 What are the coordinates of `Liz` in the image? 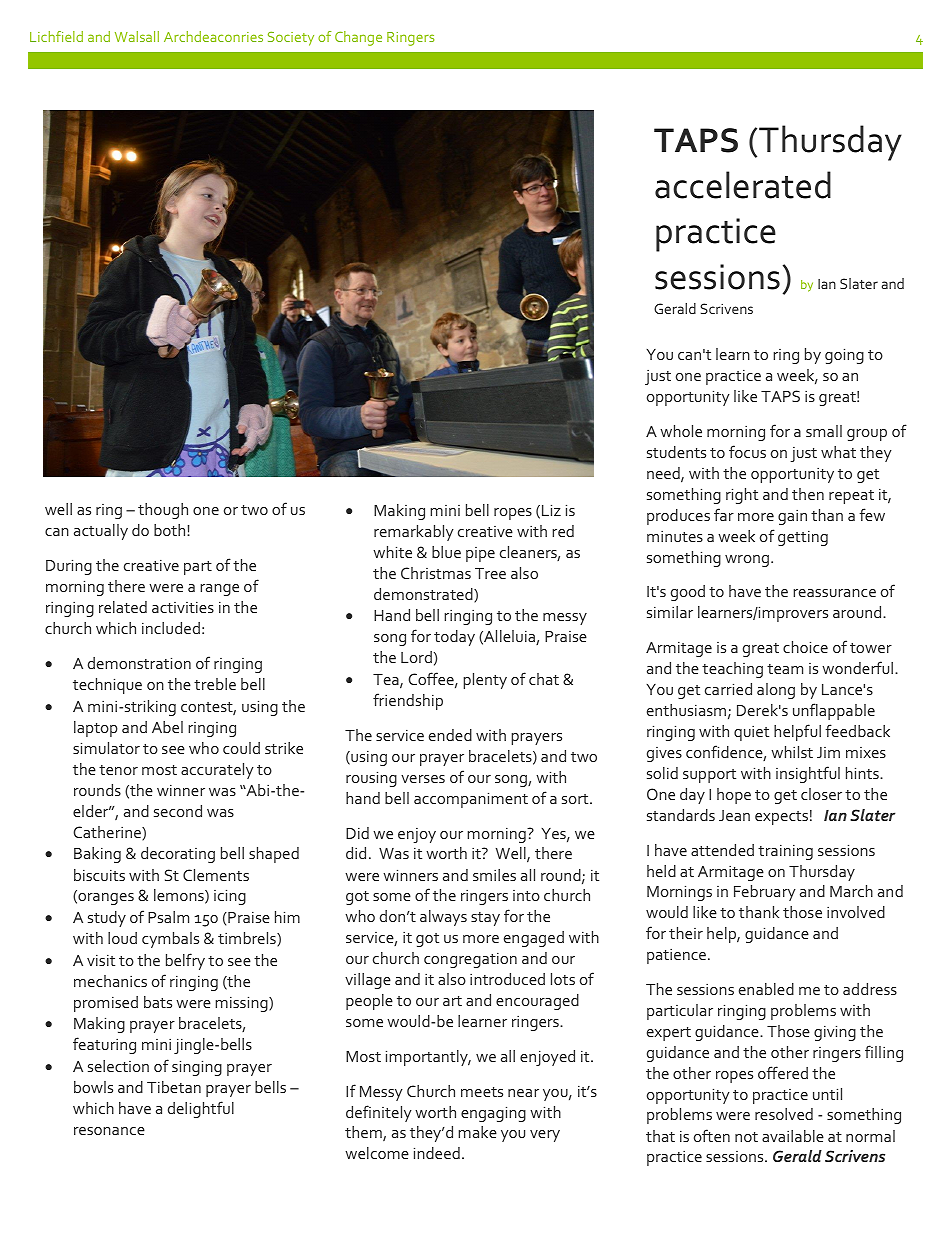 It's located at (551, 510).
